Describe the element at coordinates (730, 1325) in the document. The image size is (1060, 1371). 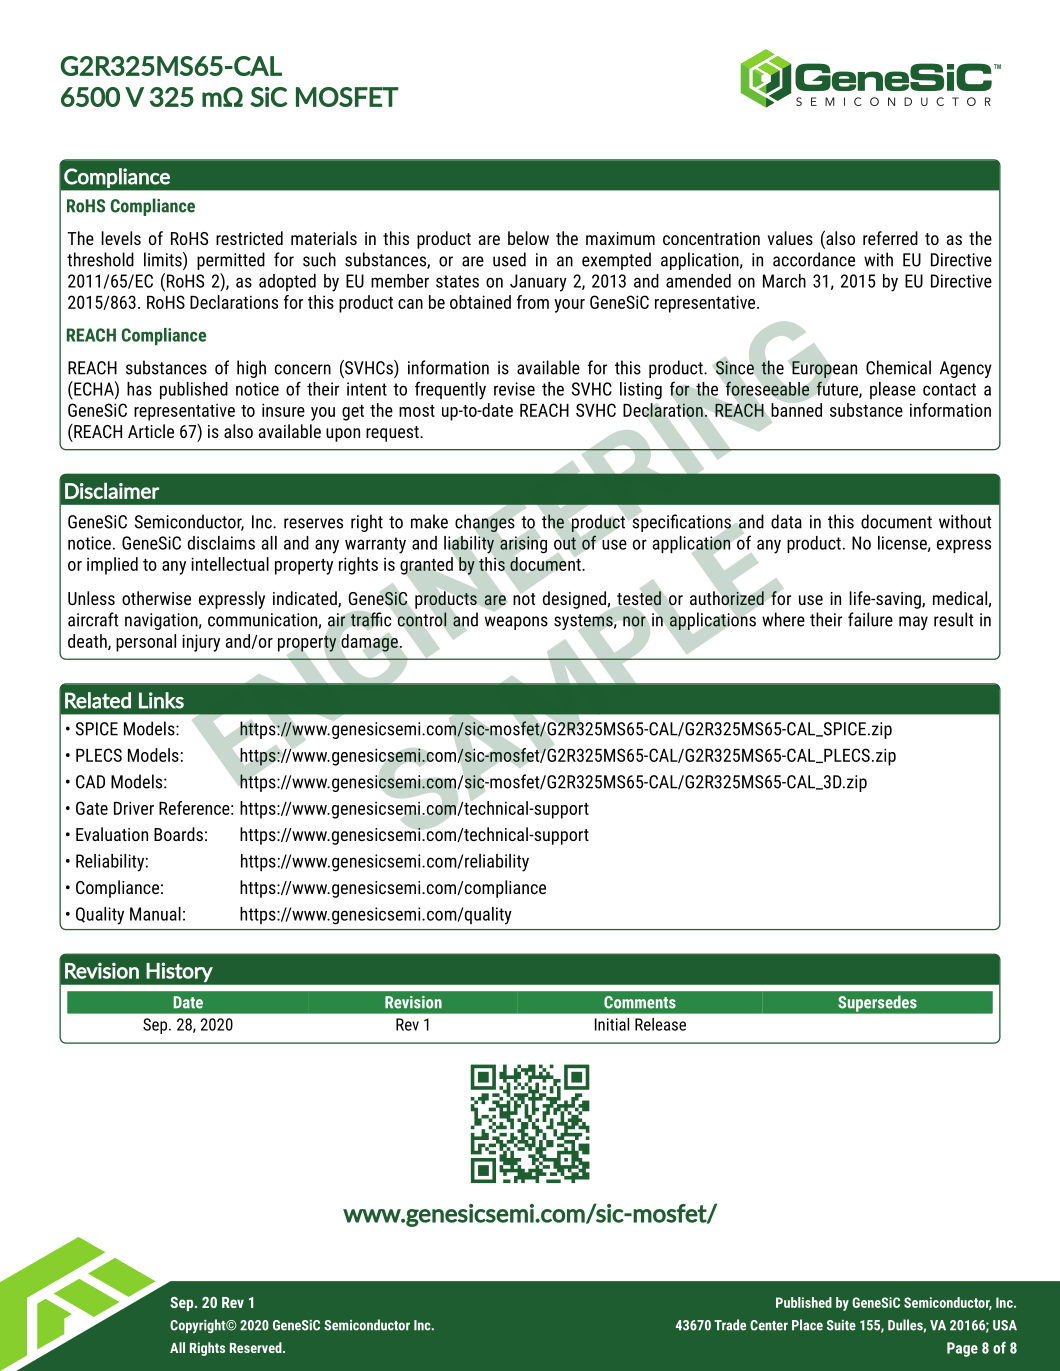
I see `Trade` at that location.
